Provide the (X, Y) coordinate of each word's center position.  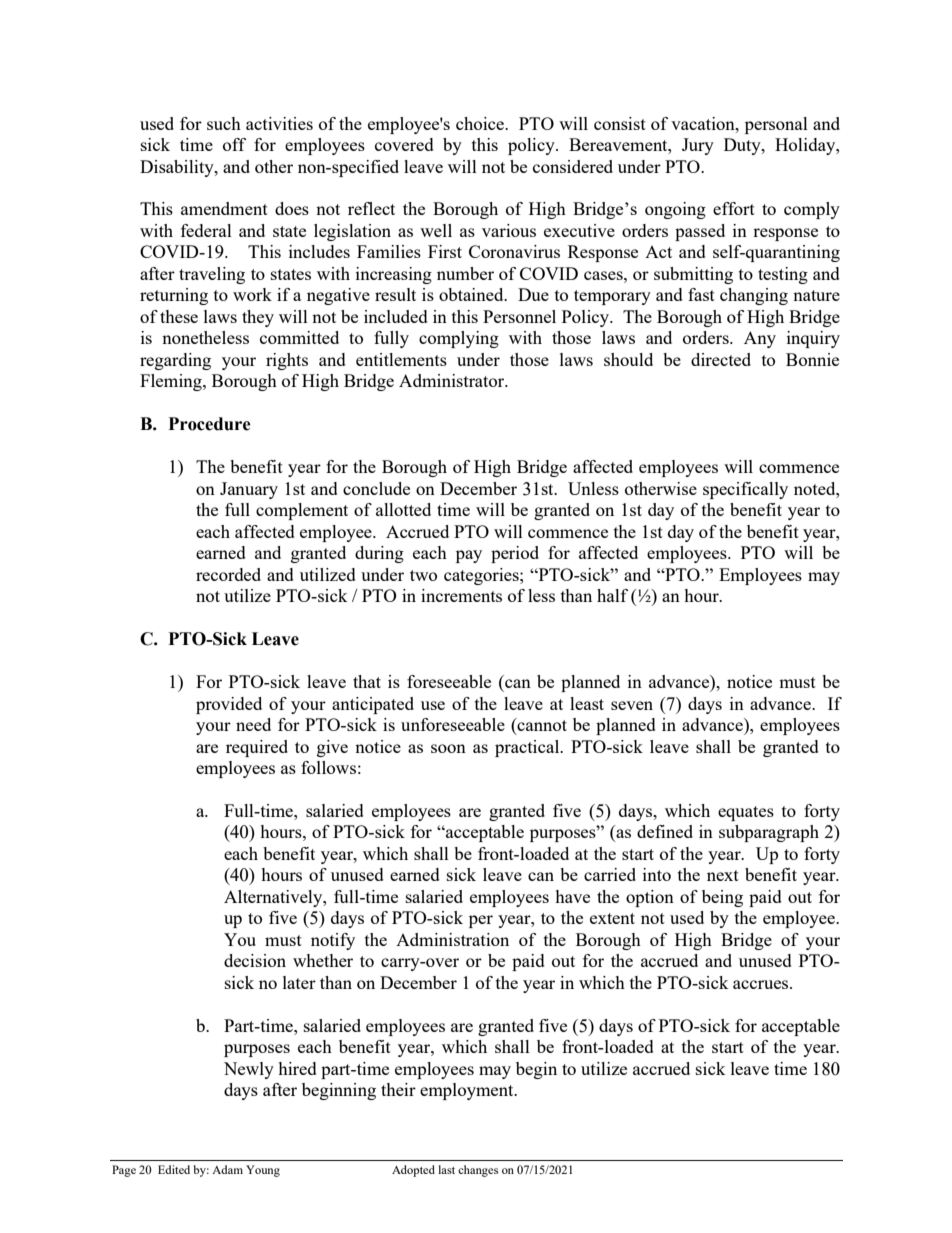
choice (481, 123)
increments (461, 595)
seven (632, 705)
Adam (227, 1169)
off (234, 144)
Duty (743, 146)
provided (229, 705)
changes (478, 1171)
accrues (762, 984)
